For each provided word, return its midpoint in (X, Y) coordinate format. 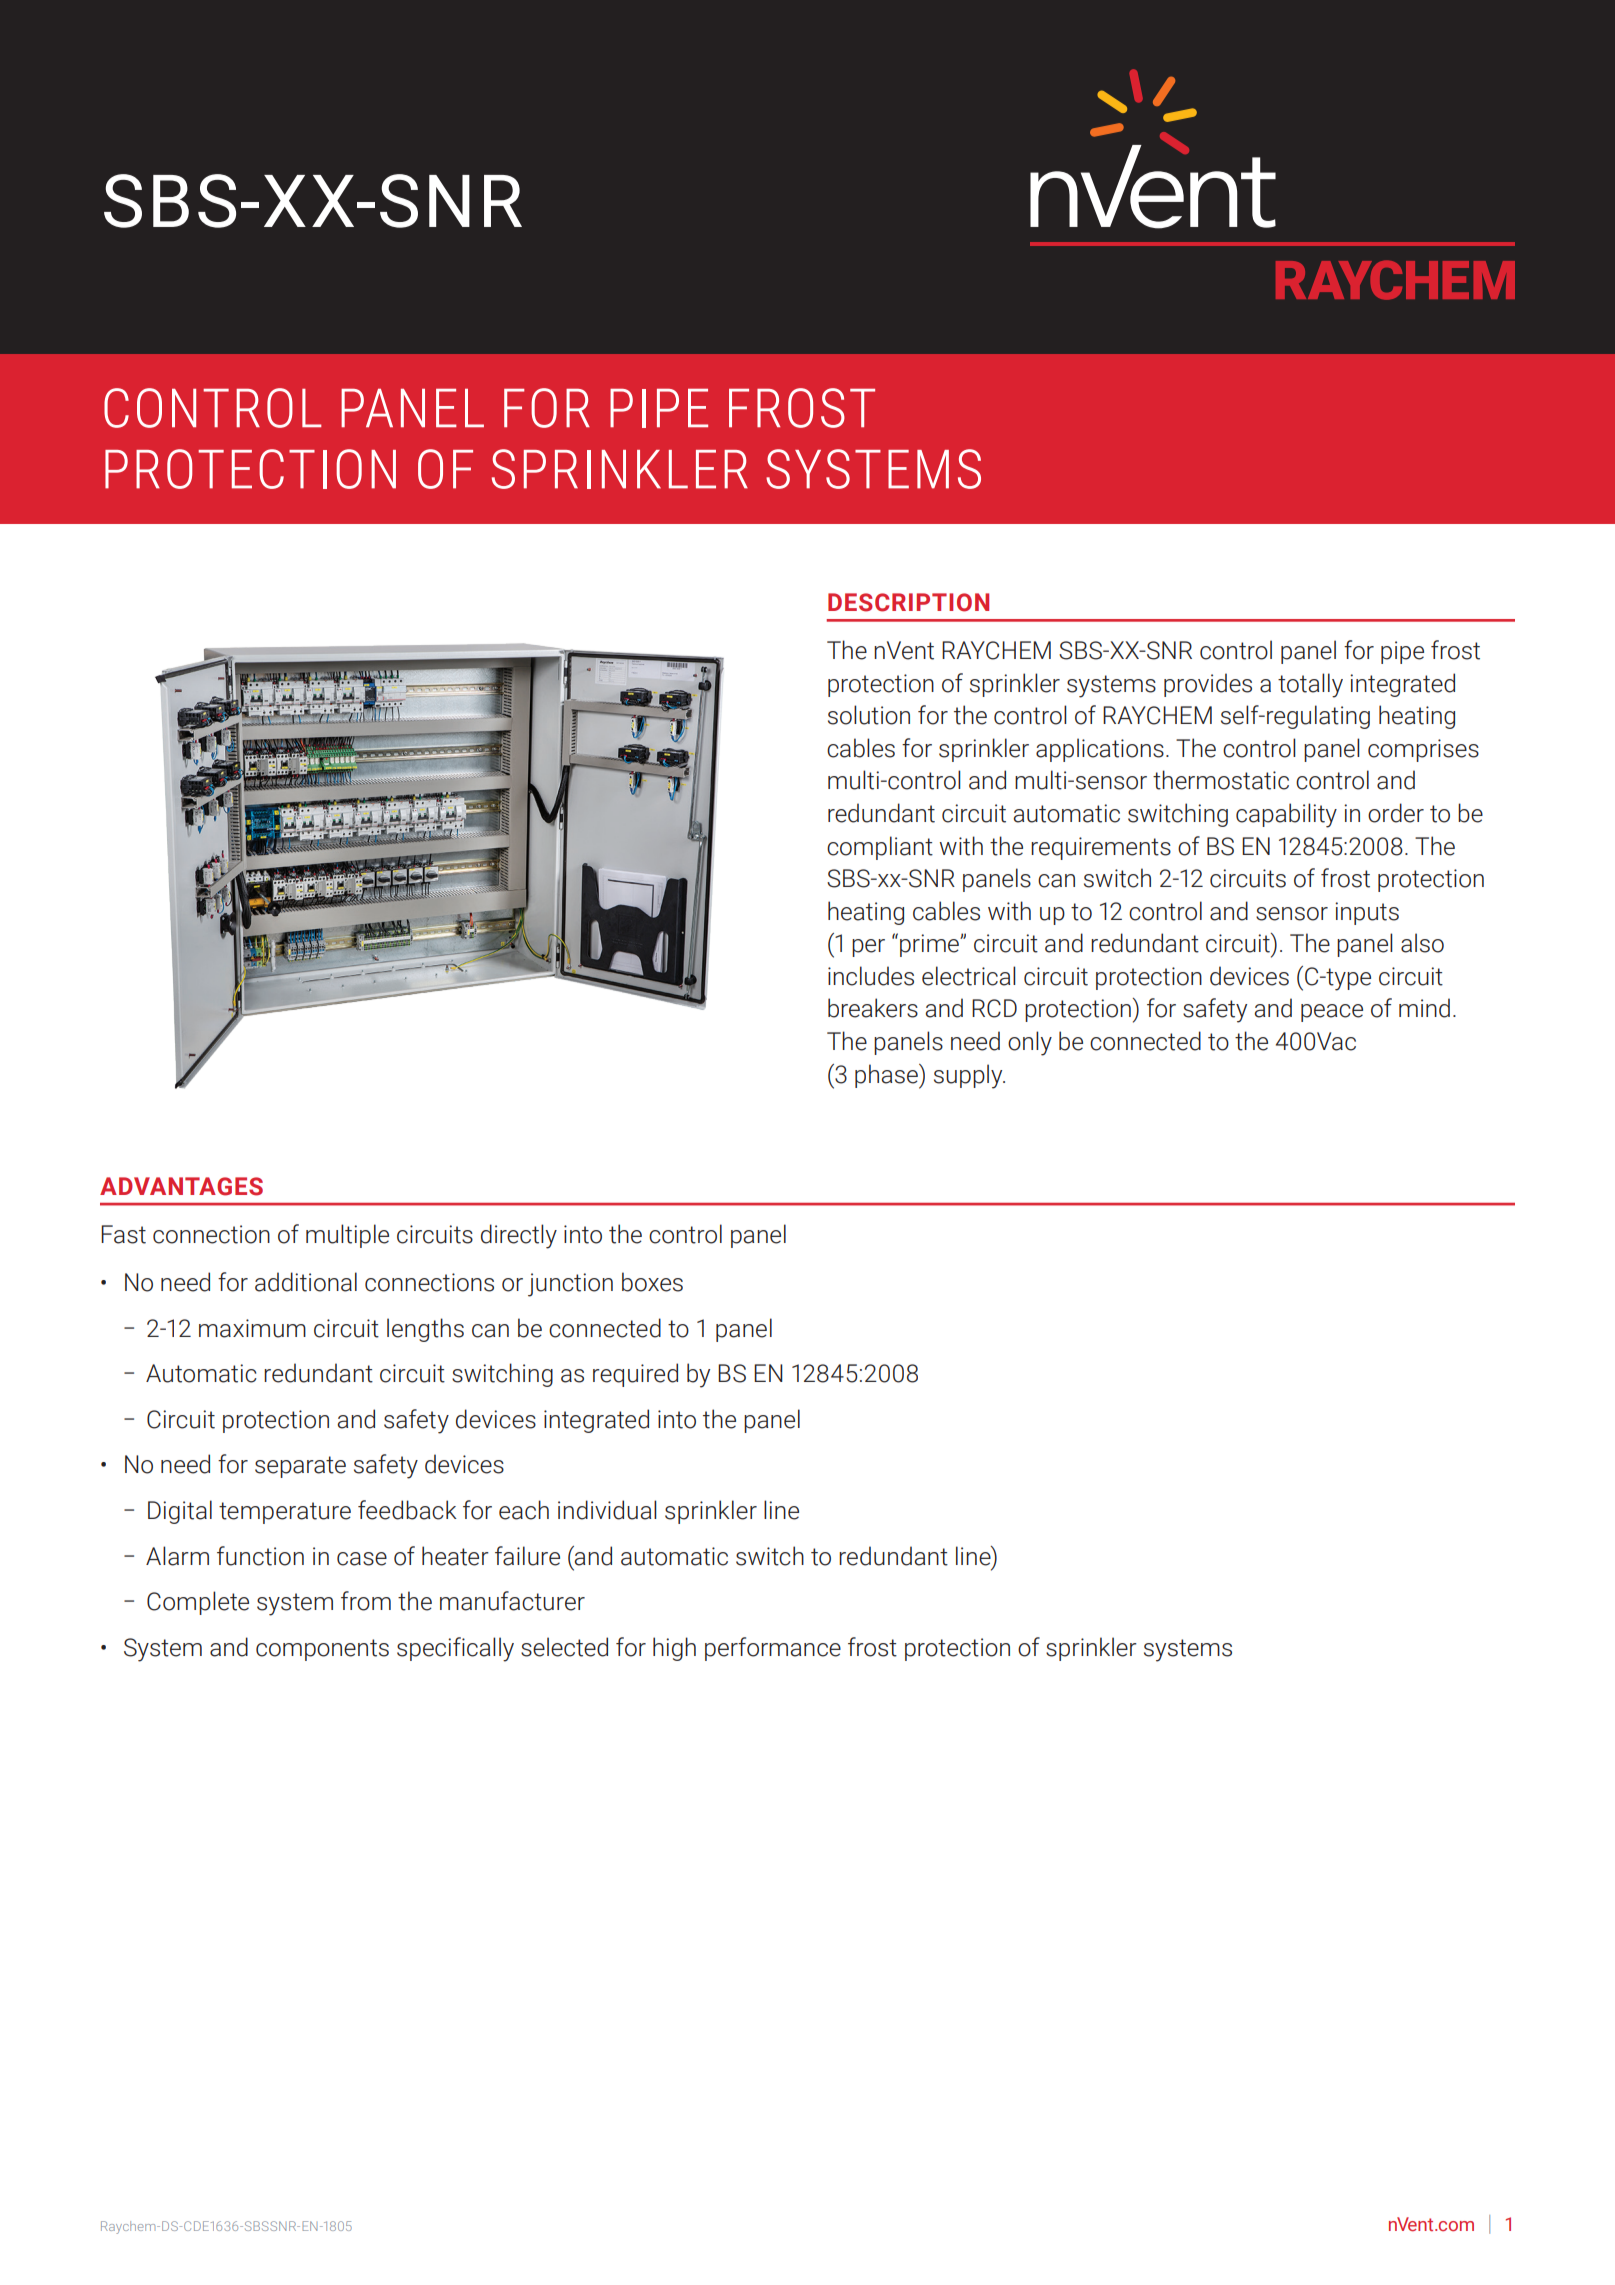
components (322, 1650)
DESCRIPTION (908, 602)
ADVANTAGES (181, 1186)
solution (869, 715)
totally (1310, 685)
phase (887, 1076)
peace (1332, 1013)
